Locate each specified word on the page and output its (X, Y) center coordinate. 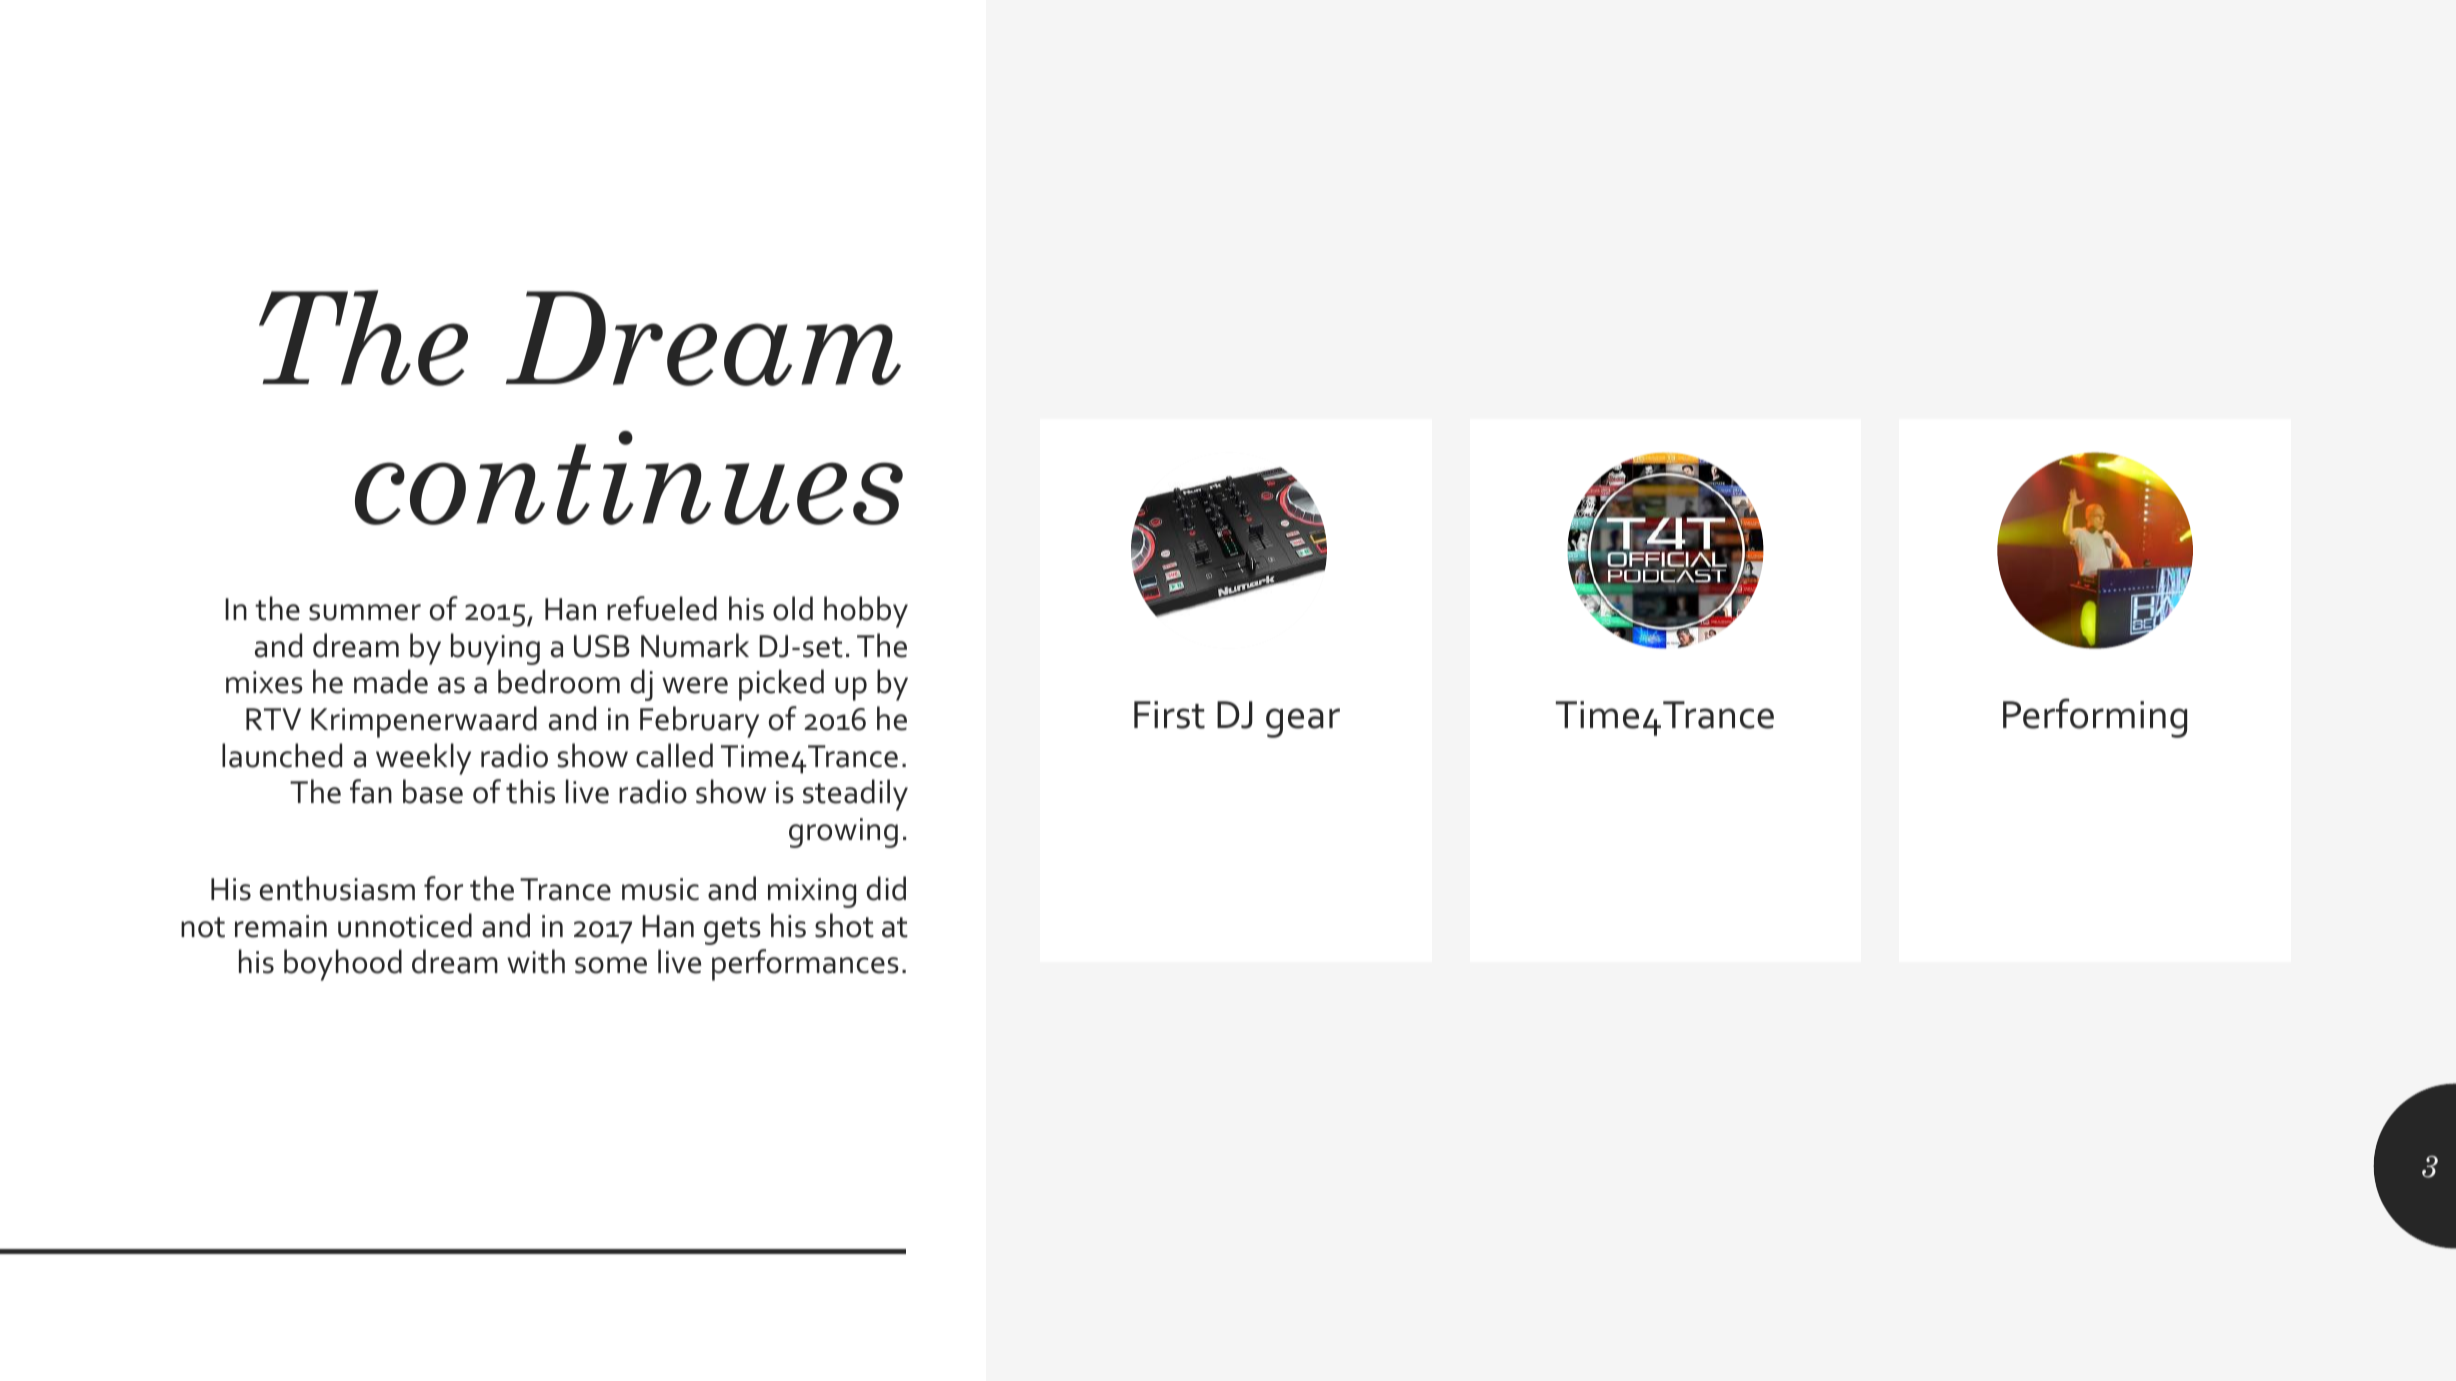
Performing (2095, 718)
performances (805, 965)
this (530, 791)
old (793, 608)
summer (365, 612)
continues (629, 478)
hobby (866, 612)
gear (1303, 723)
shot (844, 925)
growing (843, 833)
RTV (273, 719)
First (1169, 715)
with (536, 961)
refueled (662, 608)
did (886, 888)
